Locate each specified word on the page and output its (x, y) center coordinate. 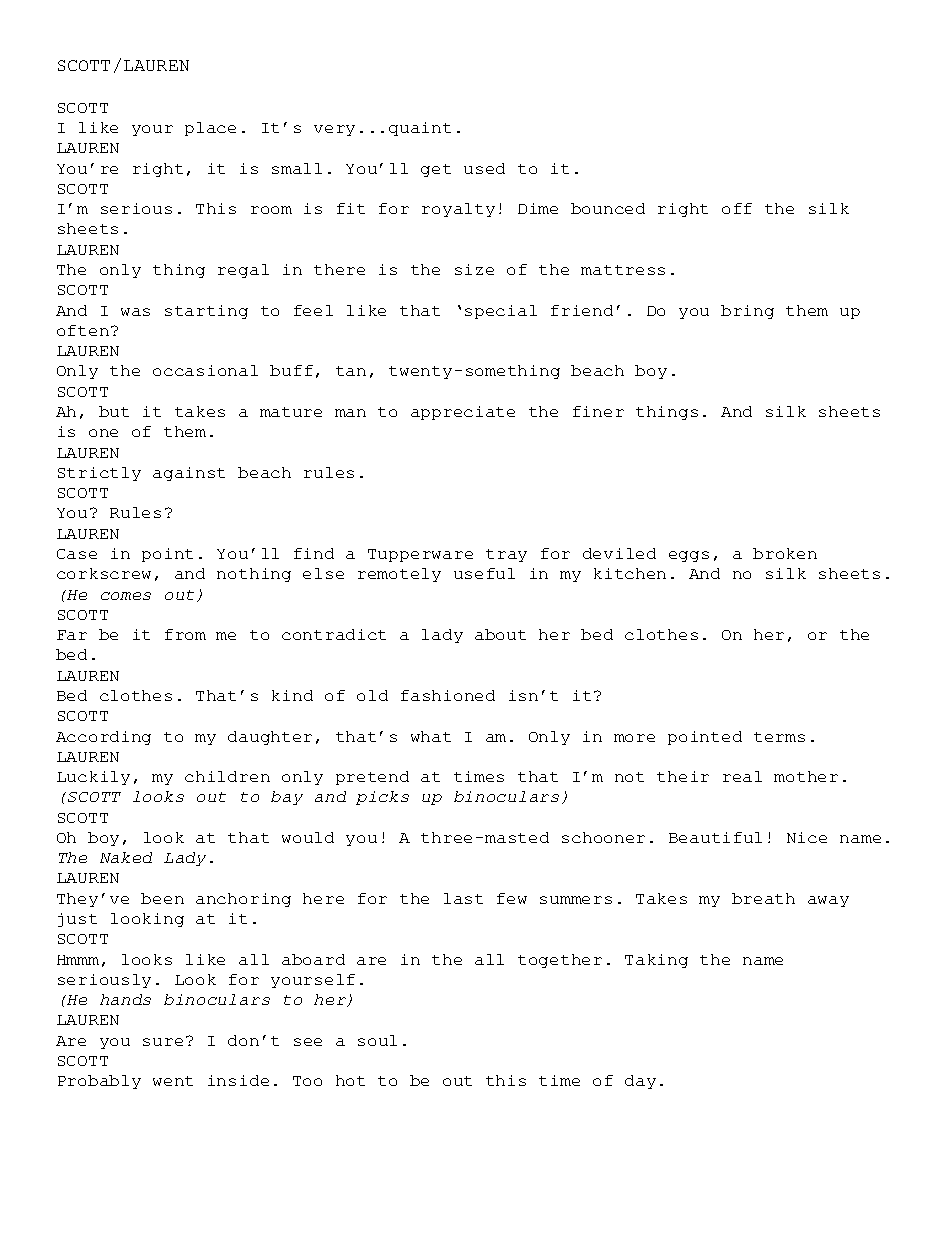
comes (126, 596)
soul (377, 1040)
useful (484, 573)
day (640, 1082)
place (210, 129)
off (737, 208)
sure (163, 1042)
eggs (689, 556)
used (484, 168)
